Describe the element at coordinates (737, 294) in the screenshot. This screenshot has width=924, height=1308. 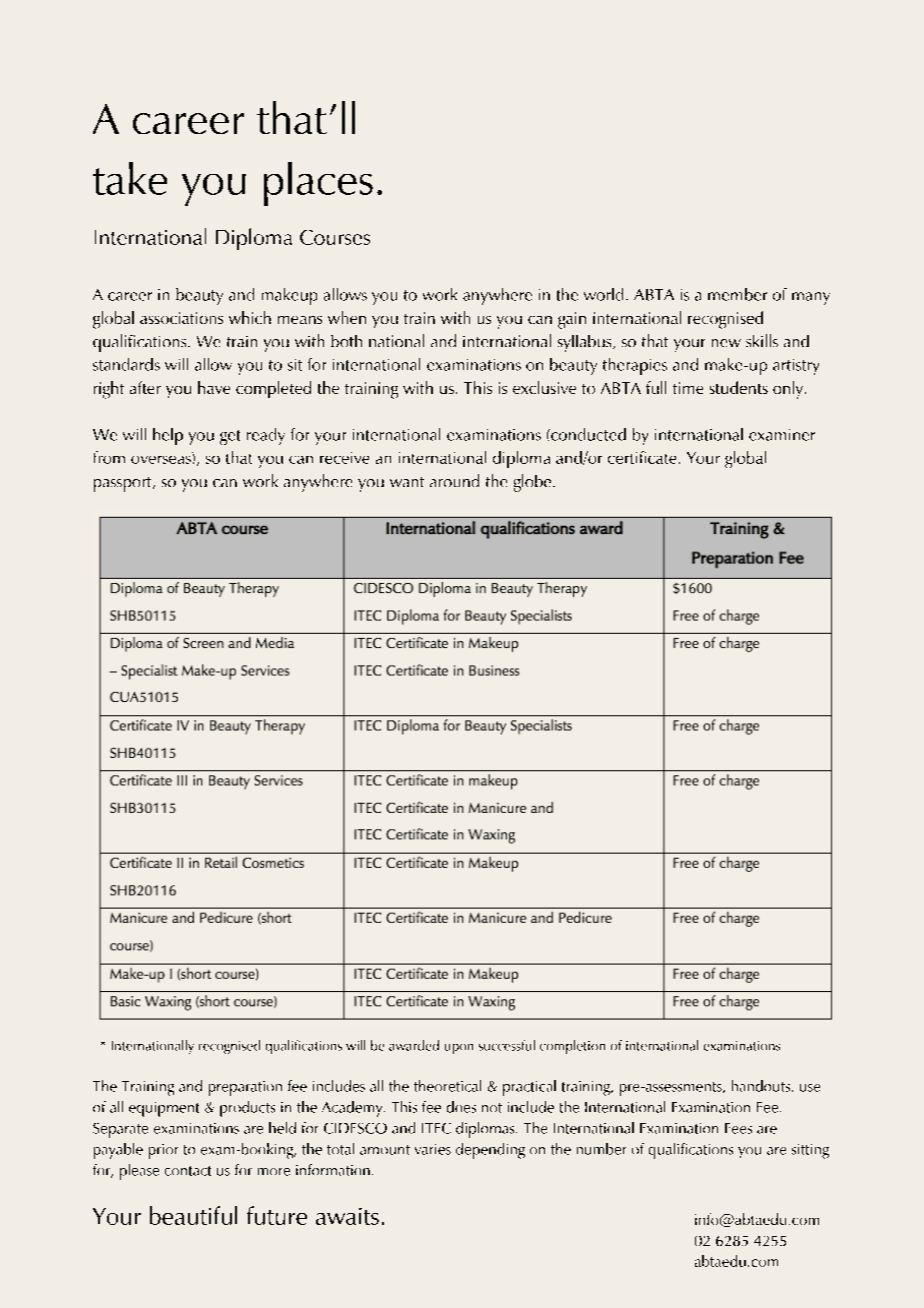
I see `member` at that location.
